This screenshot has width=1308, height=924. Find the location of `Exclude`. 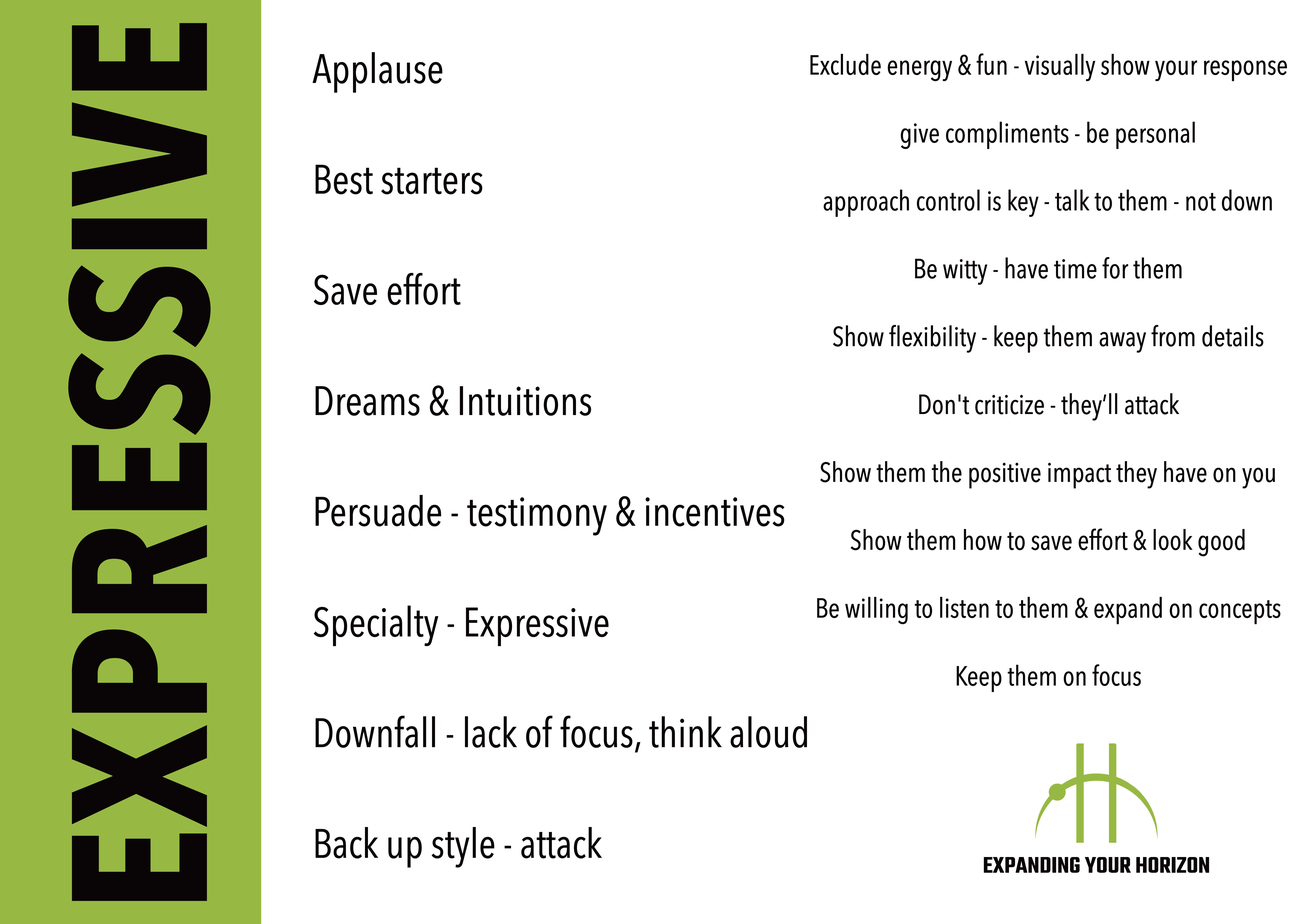

Exclude is located at coordinates (845, 64).
